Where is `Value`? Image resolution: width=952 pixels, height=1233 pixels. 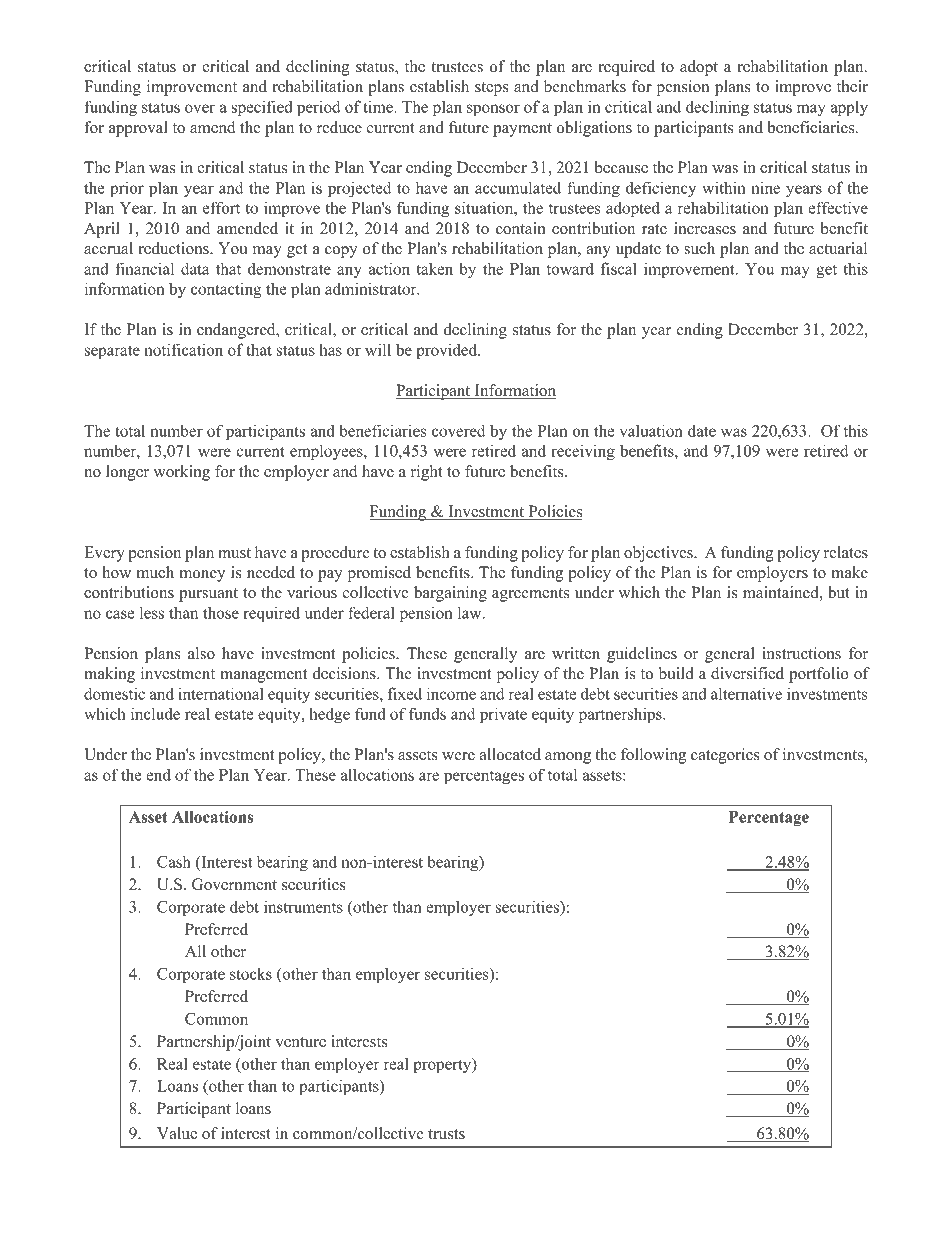 Value is located at coordinates (177, 1133).
